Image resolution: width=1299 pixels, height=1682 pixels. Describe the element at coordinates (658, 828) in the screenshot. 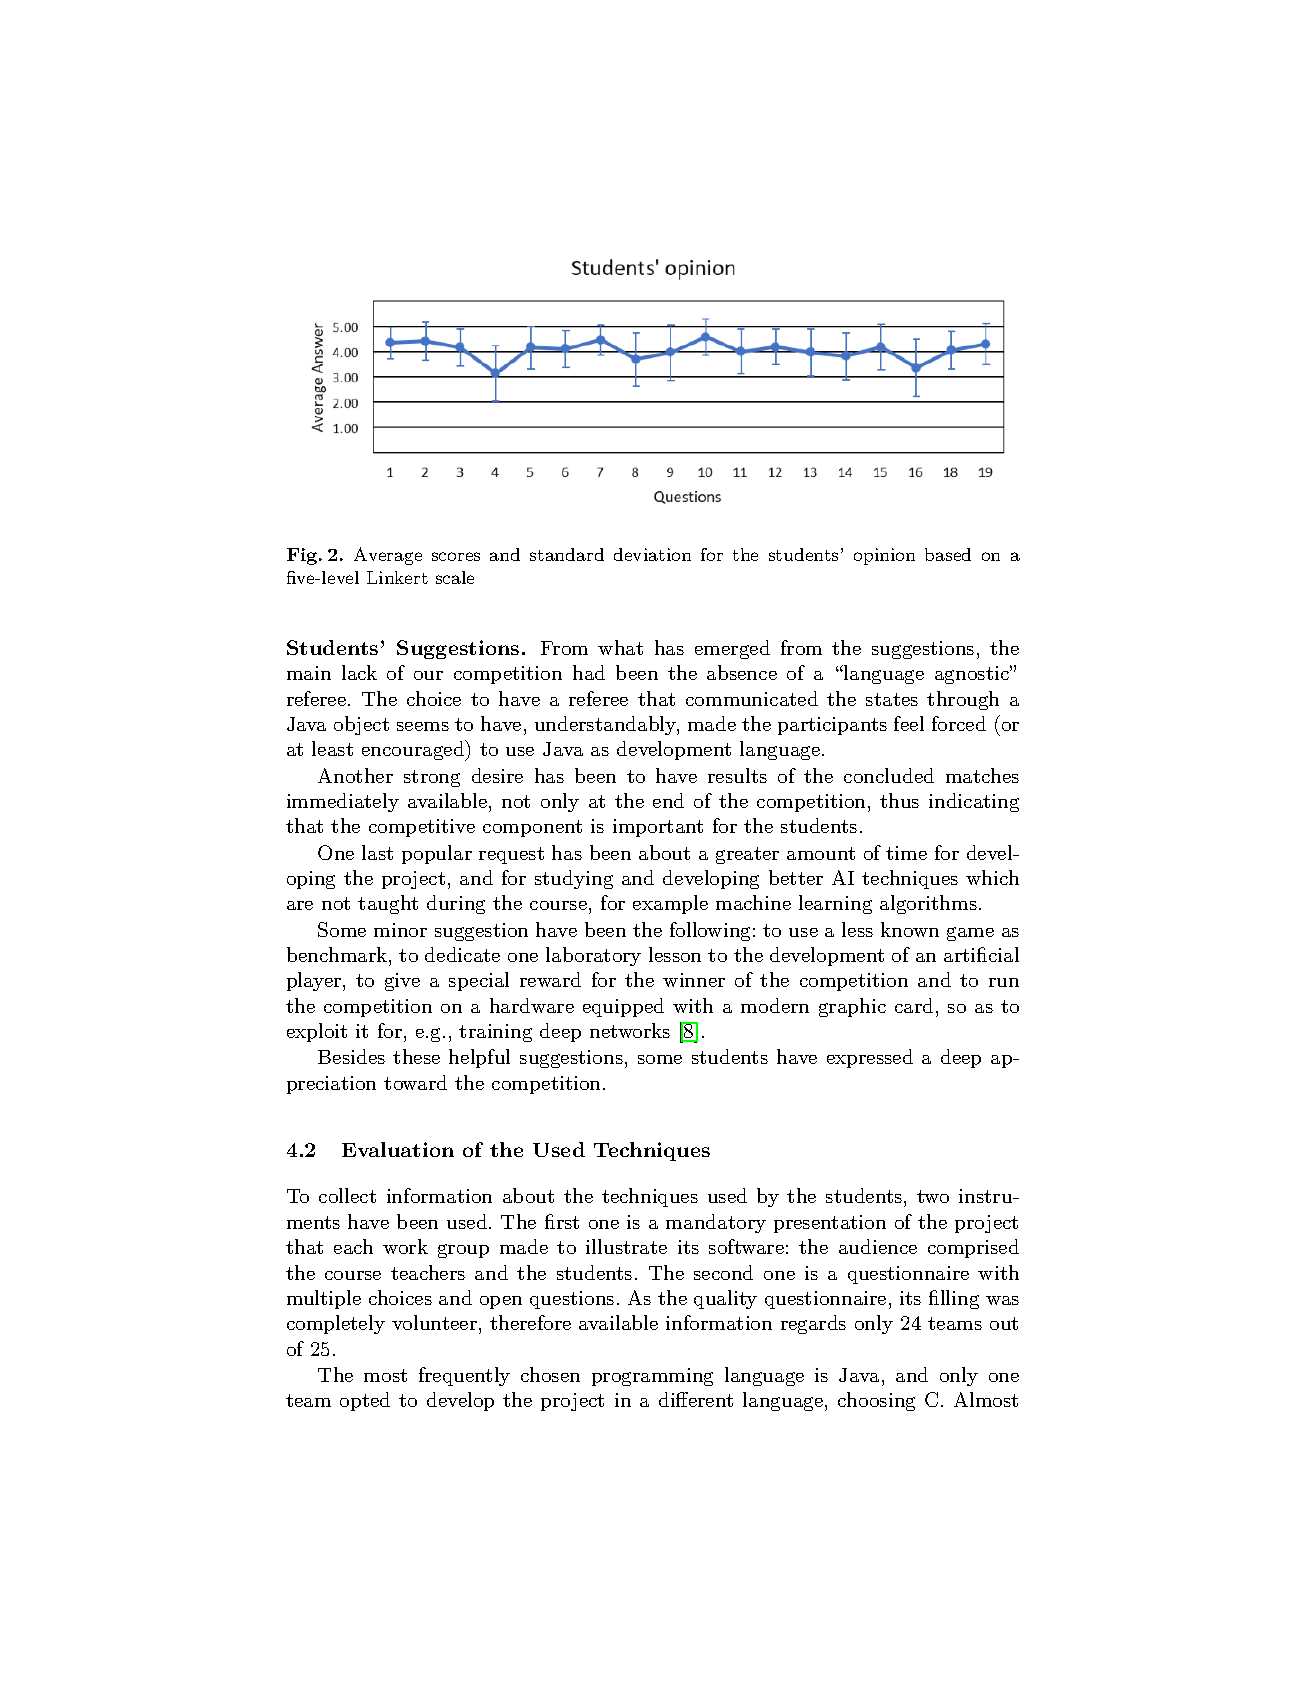

I see `important` at that location.
